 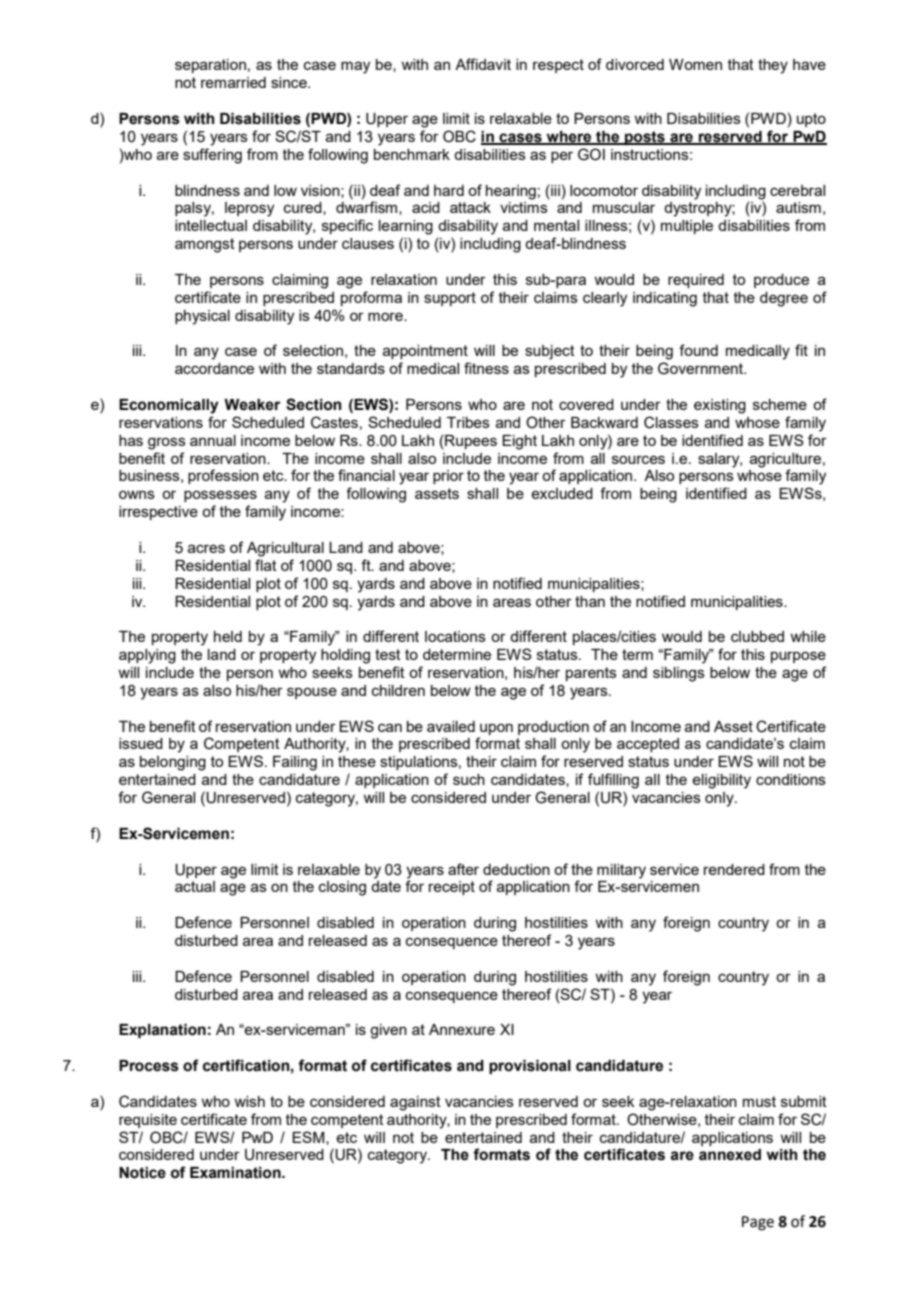 I want to click on Examination, so click(x=236, y=1173).
